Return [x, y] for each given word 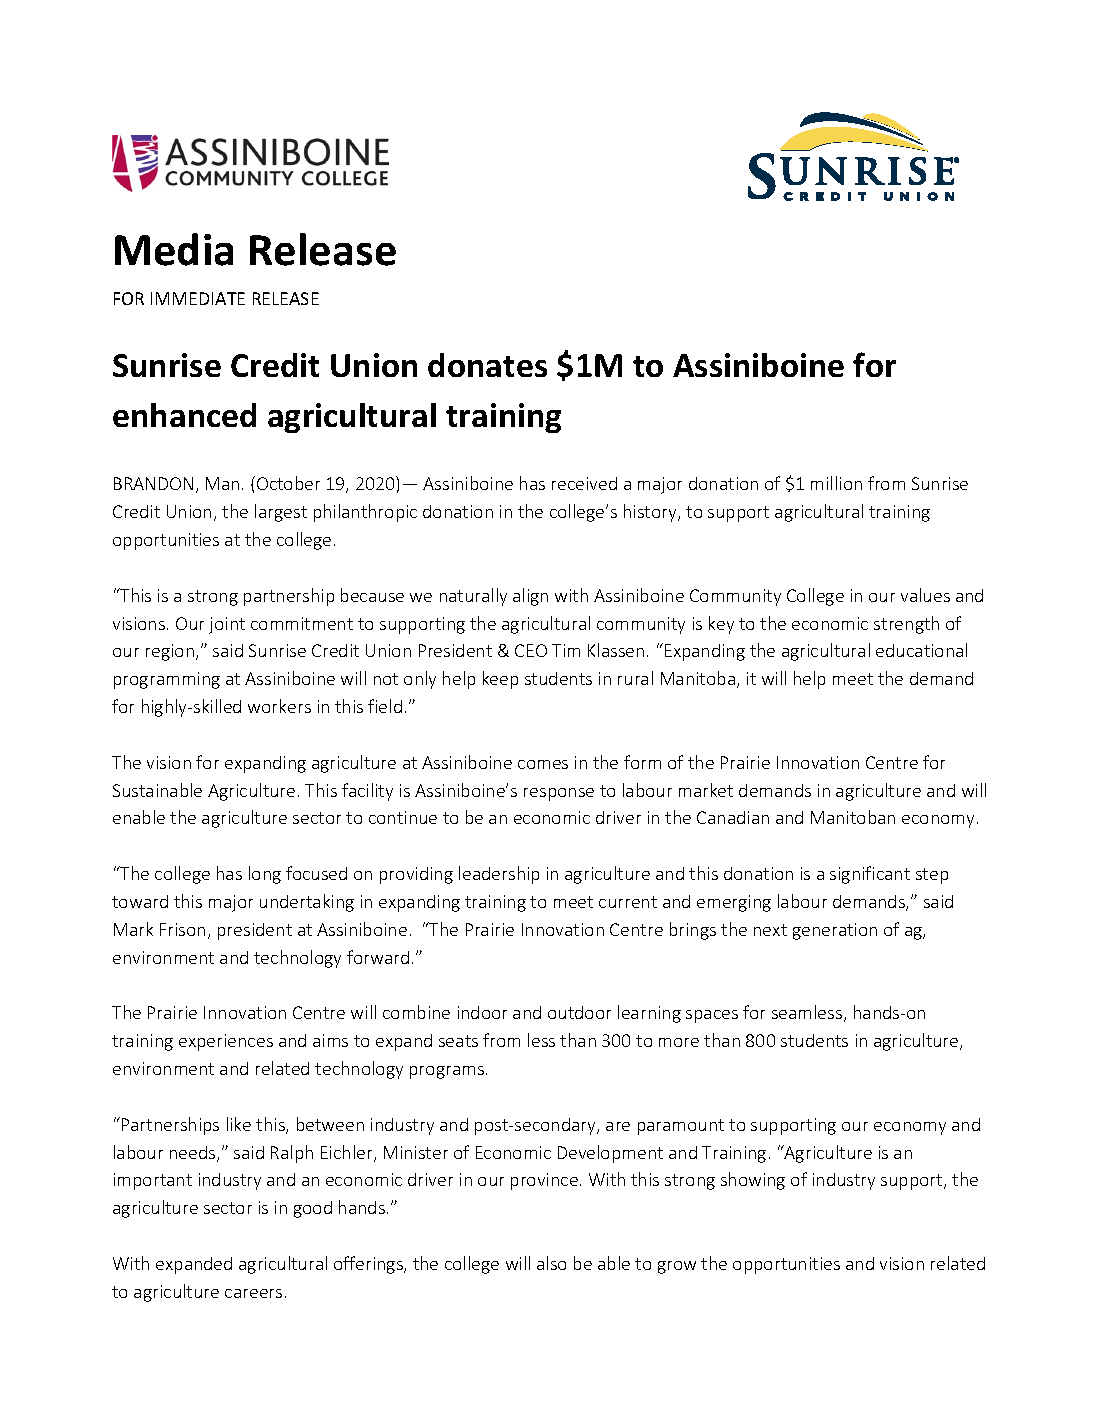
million [836, 483]
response [559, 794]
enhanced [184, 415]
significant [870, 875]
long [265, 875]
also [551, 1263]
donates [487, 365]
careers [253, 1293]
